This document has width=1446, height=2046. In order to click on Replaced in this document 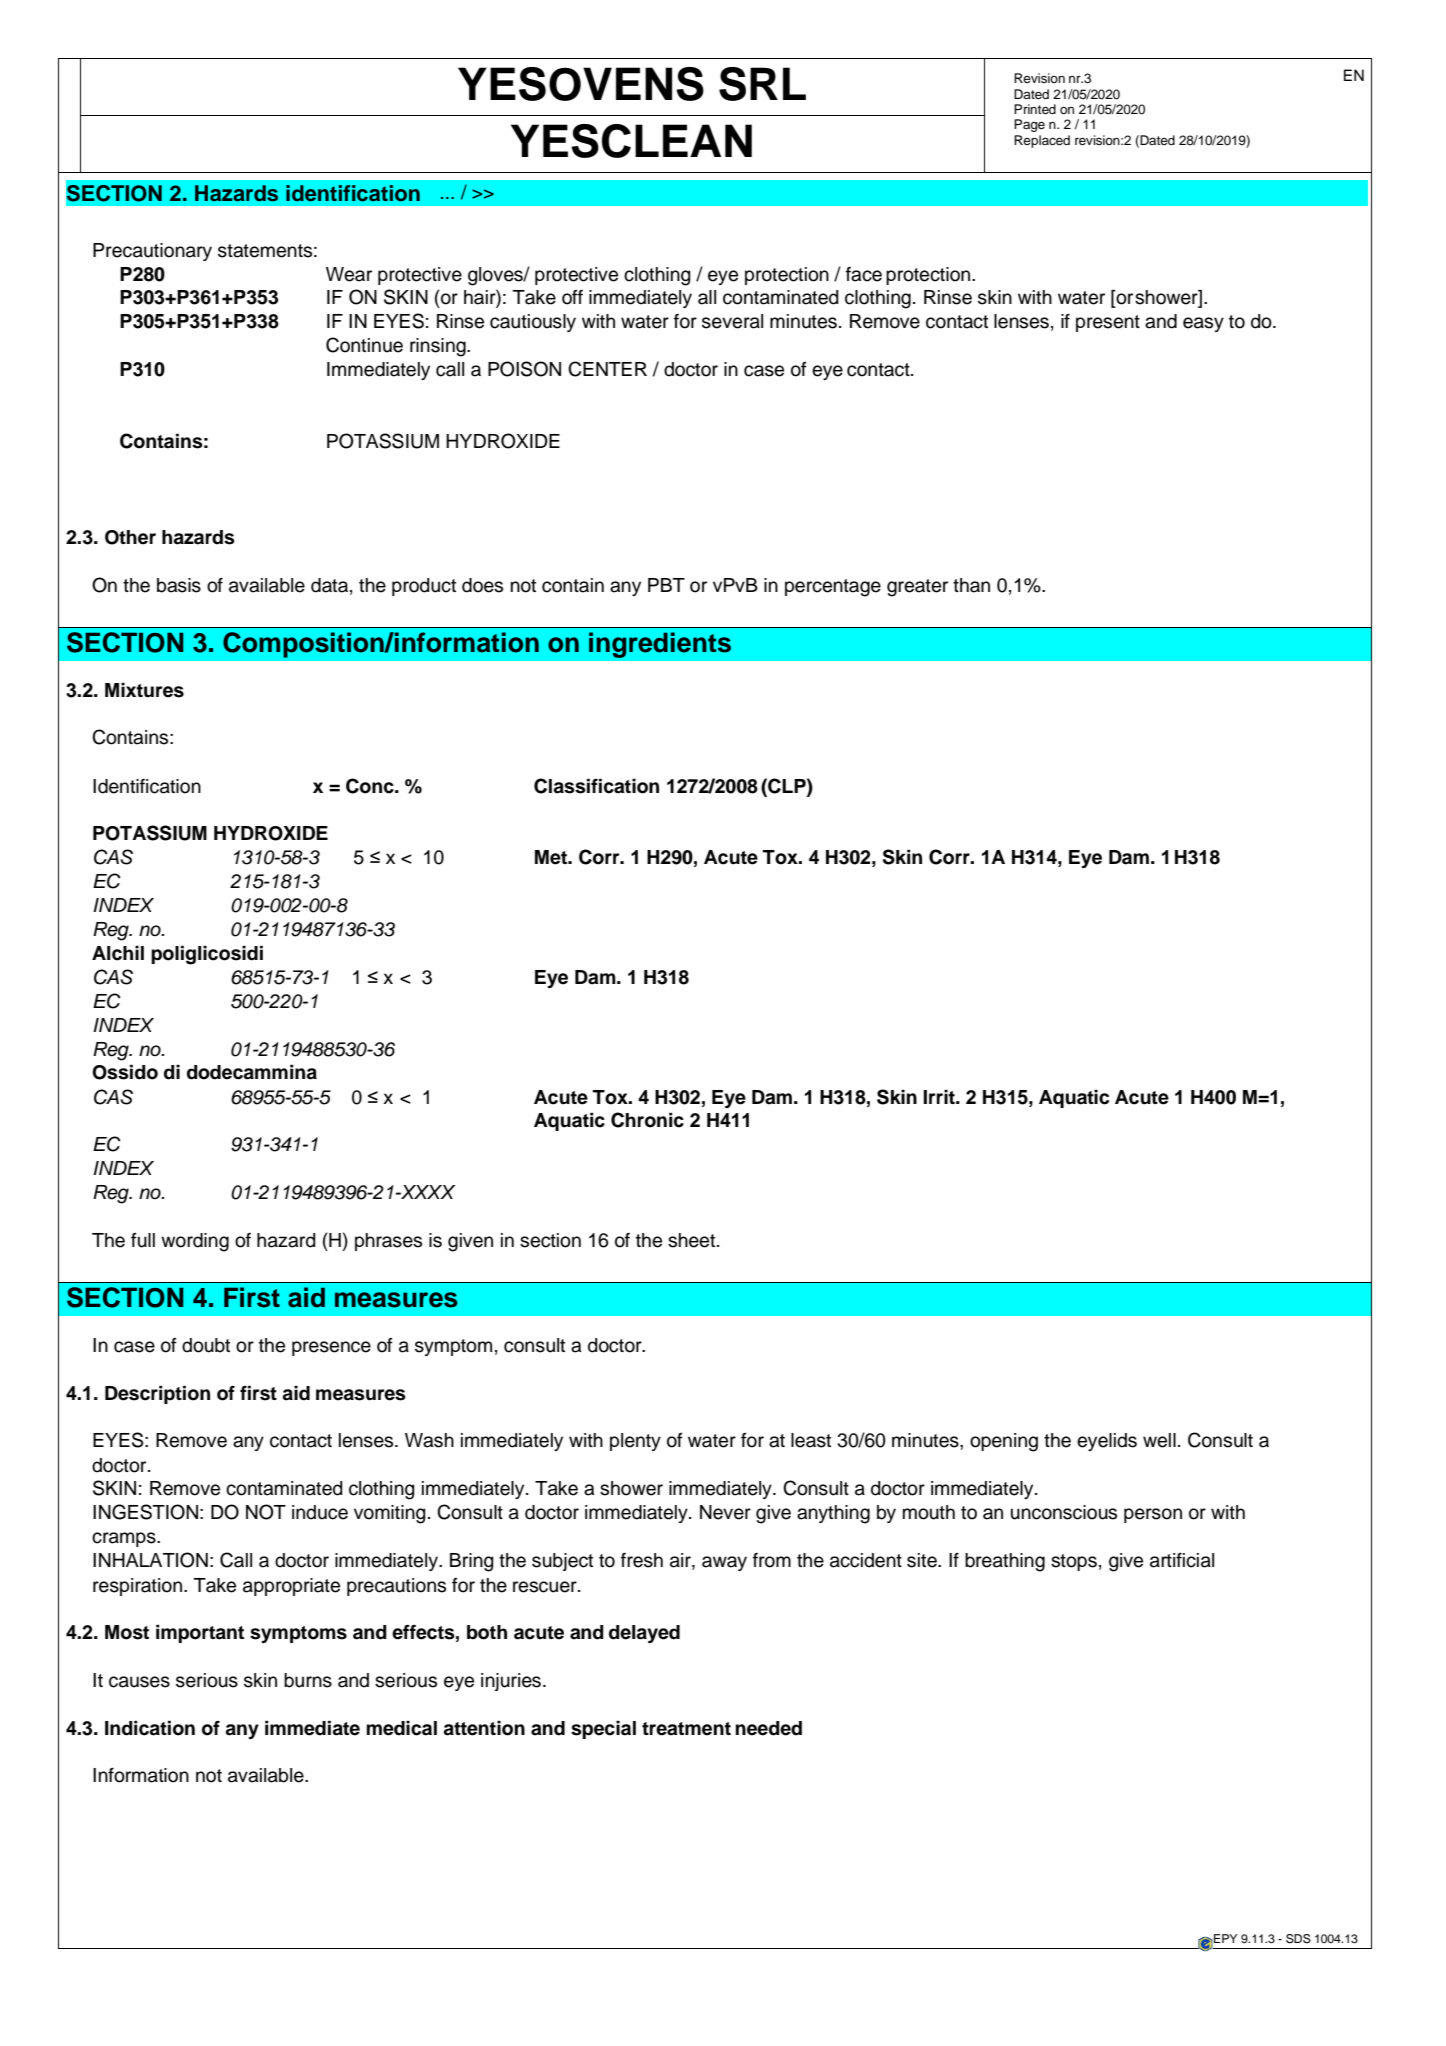, I will do `click(1042, 141)`.
